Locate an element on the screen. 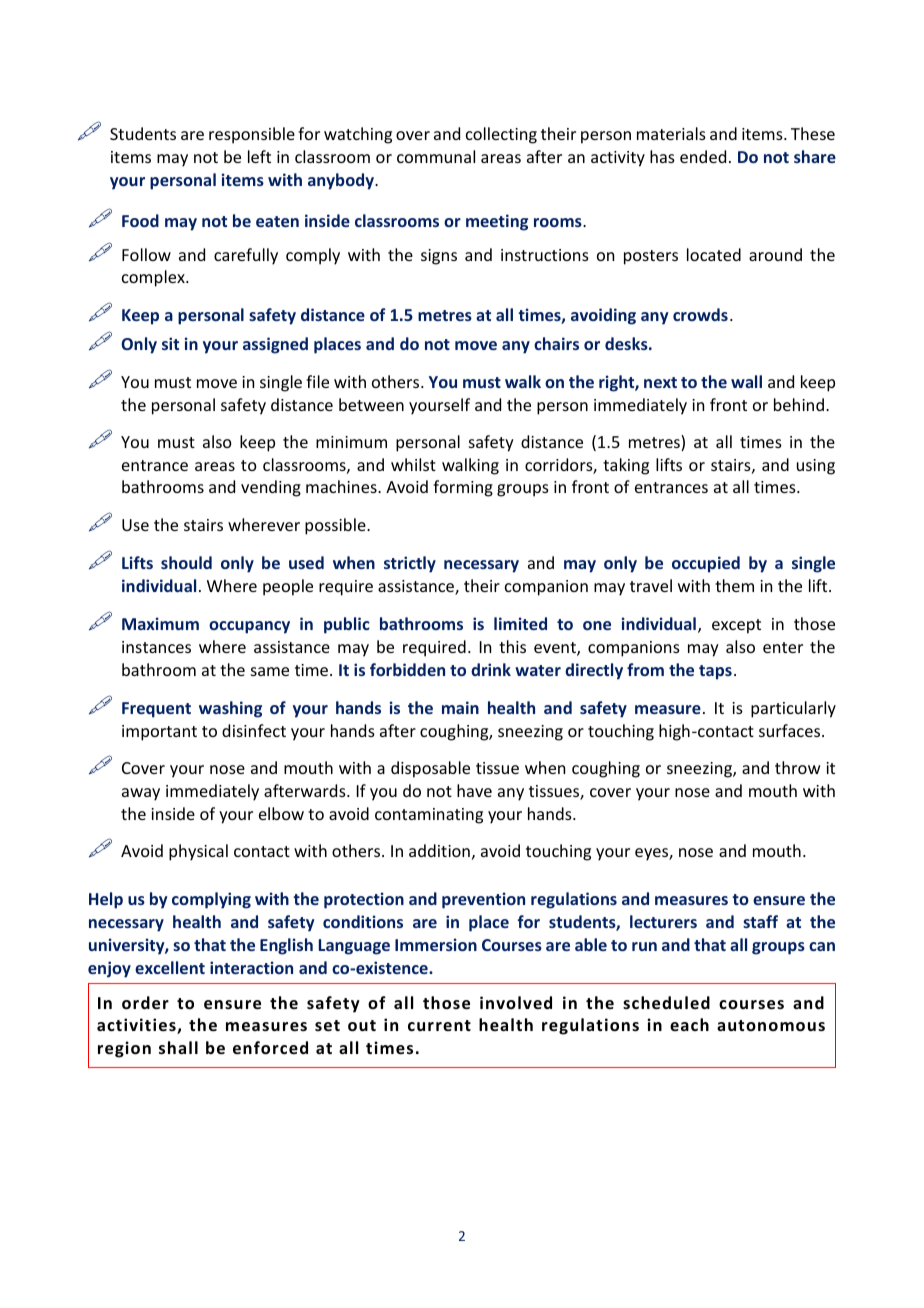 This screenshot has width=924, height=1308. ended is located at coordinates (703, 156).
